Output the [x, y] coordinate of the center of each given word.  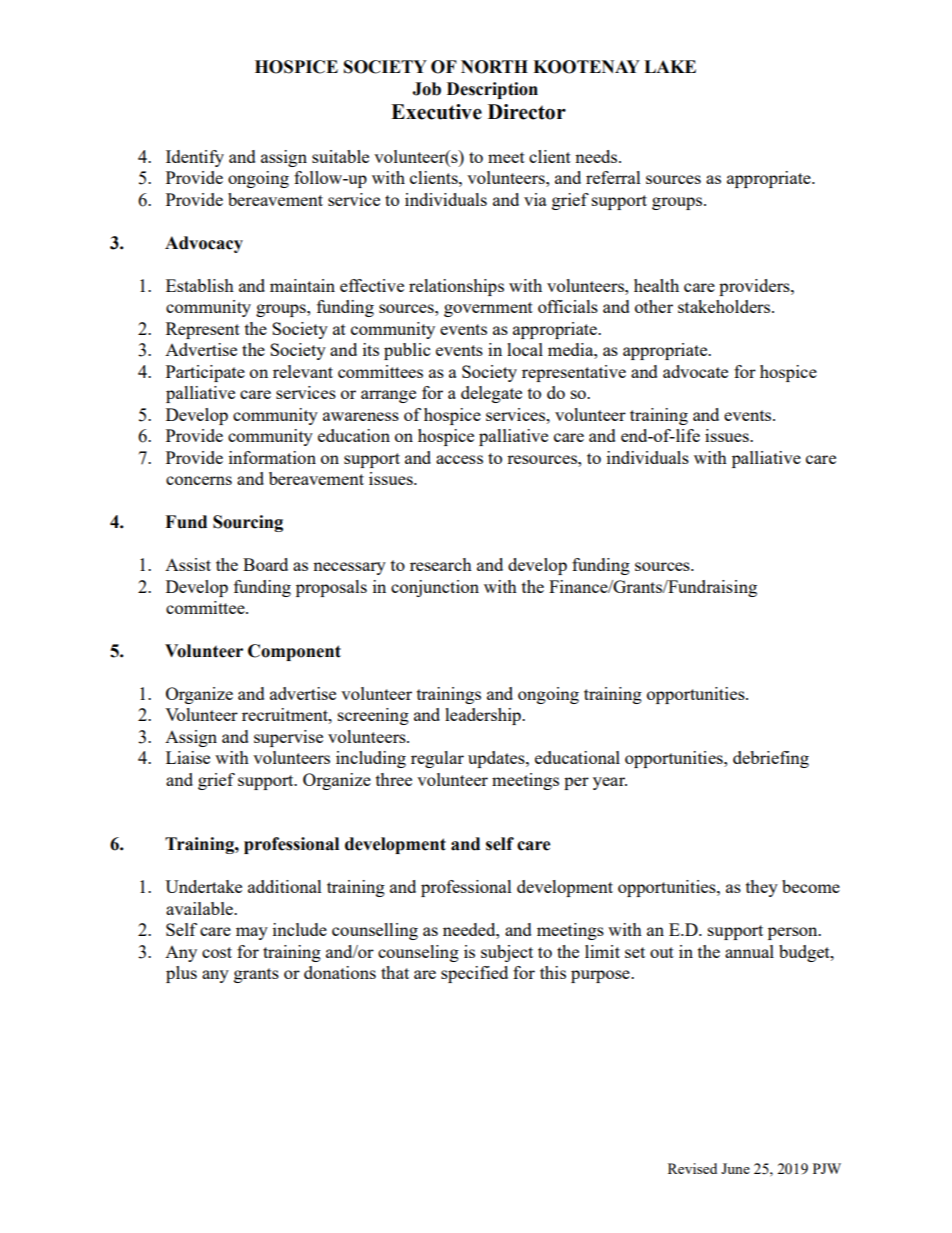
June [735, 1168]
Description [492, 90]
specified [474, 974]
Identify [195, 158]
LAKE [670, 66]
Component [294, 652]
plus [181, 974]
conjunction [435, 588]
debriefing [771, 759]
